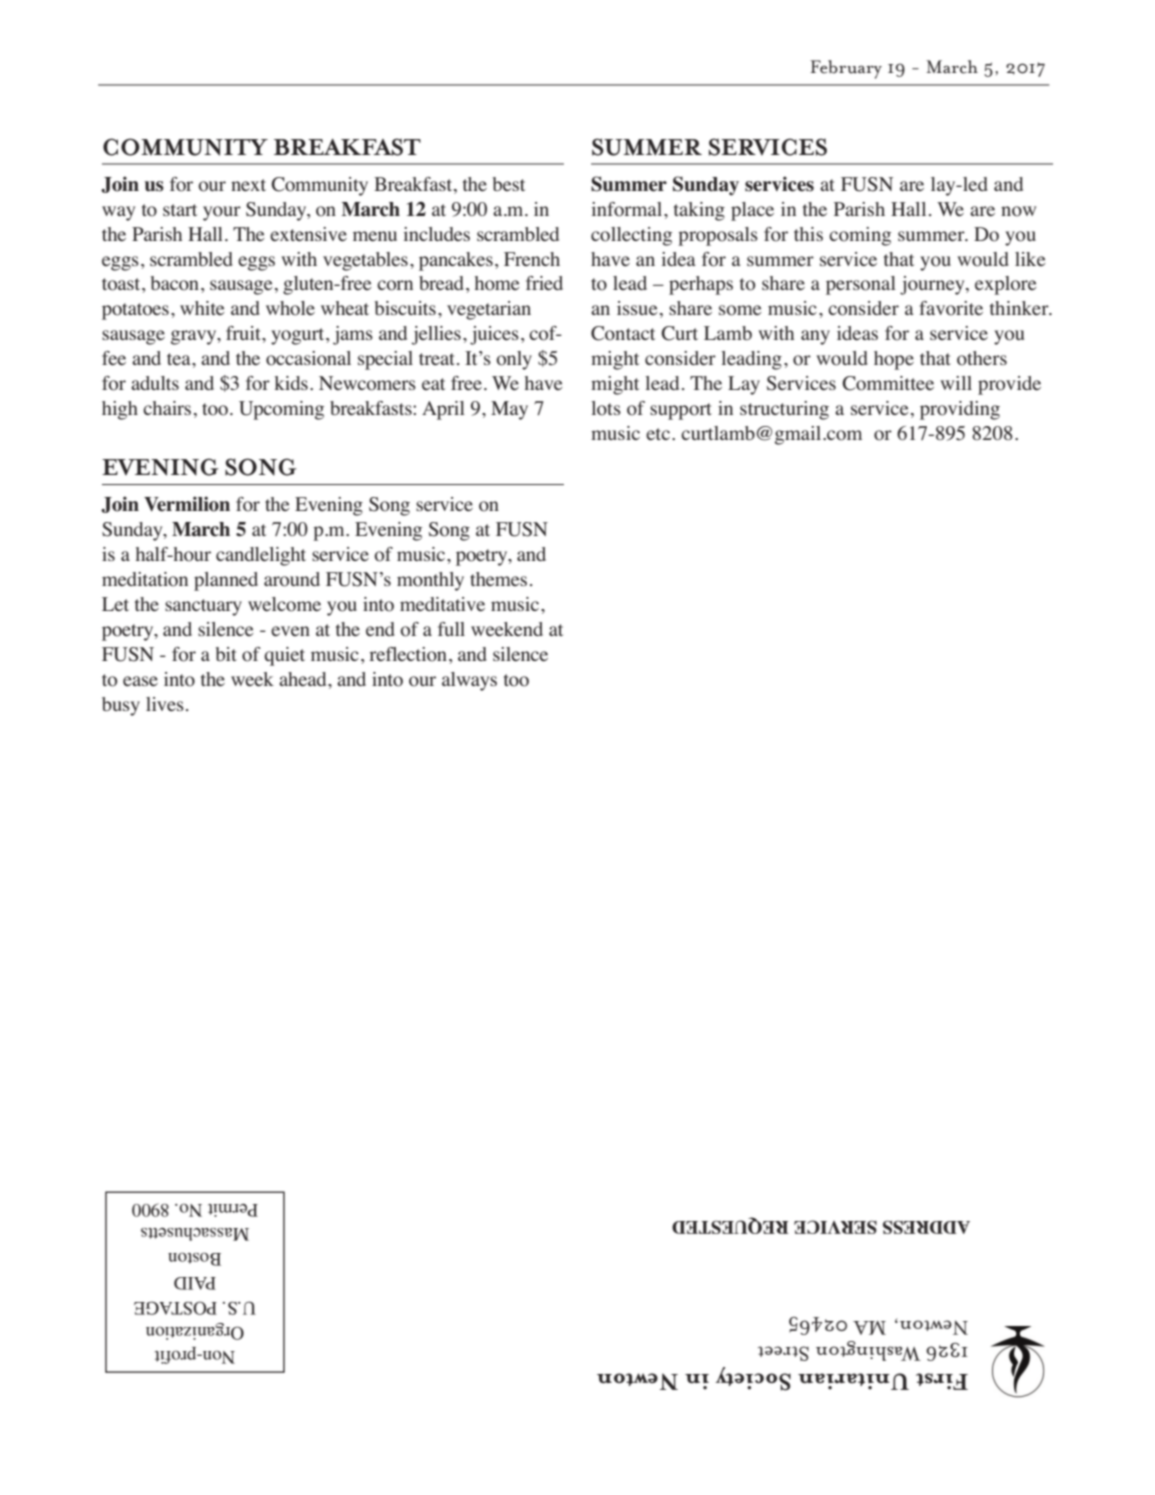 The height and width of the screenshot is (1495, 1155). Describe the element at coordinates (248, 185) in the screenshot. I see `next` at that location.
